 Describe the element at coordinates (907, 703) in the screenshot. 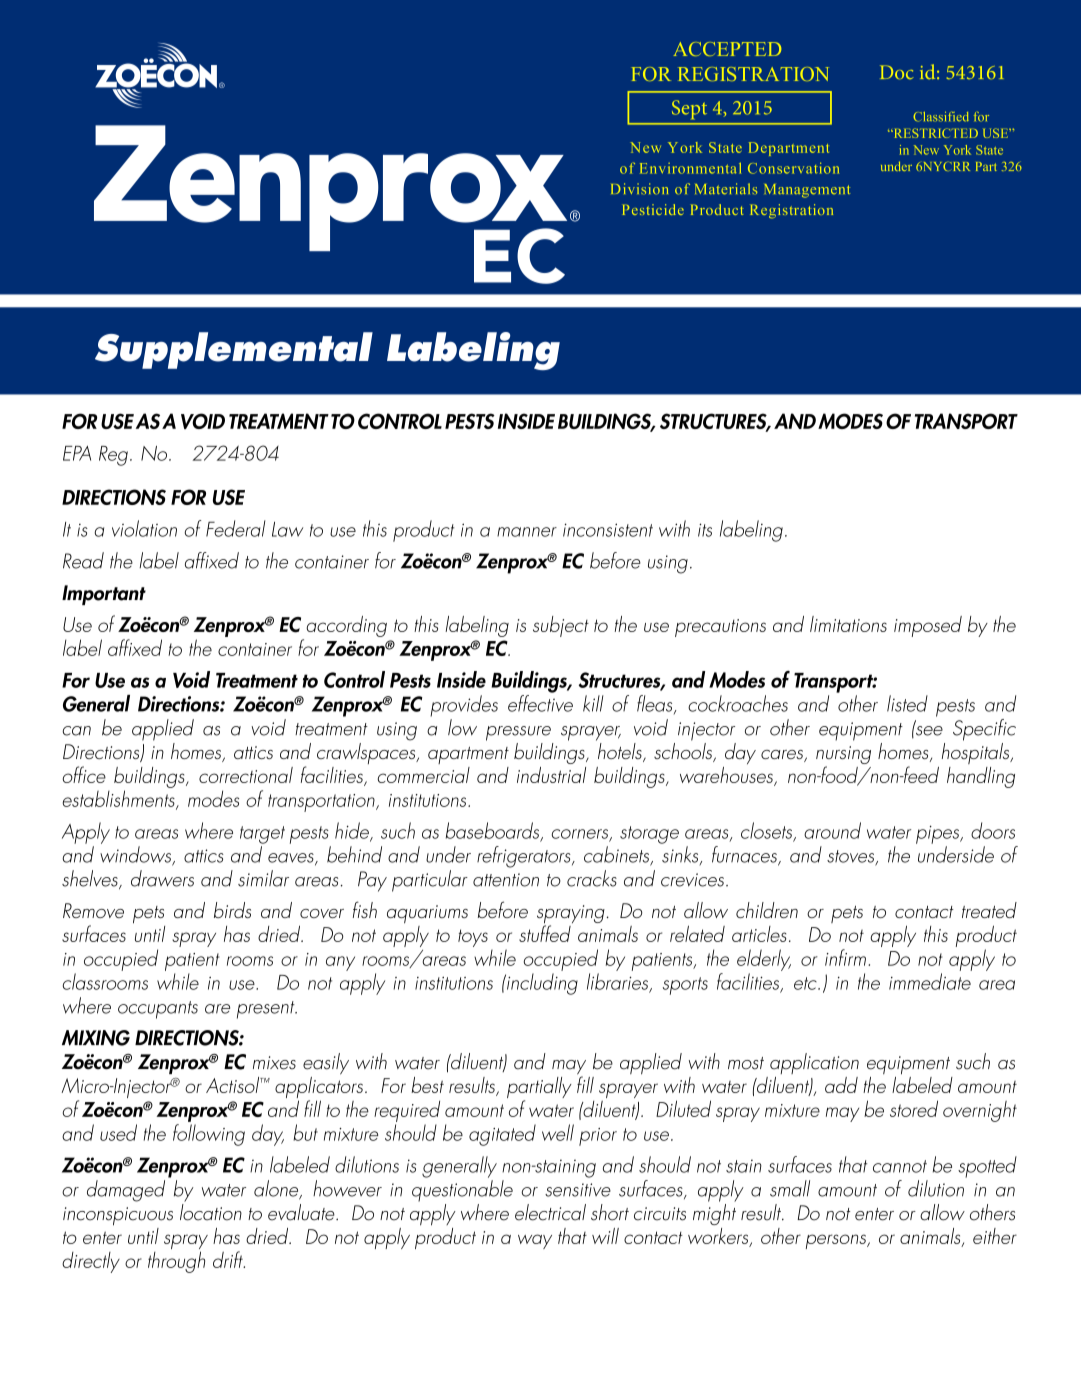

I see `listed` at that location.
